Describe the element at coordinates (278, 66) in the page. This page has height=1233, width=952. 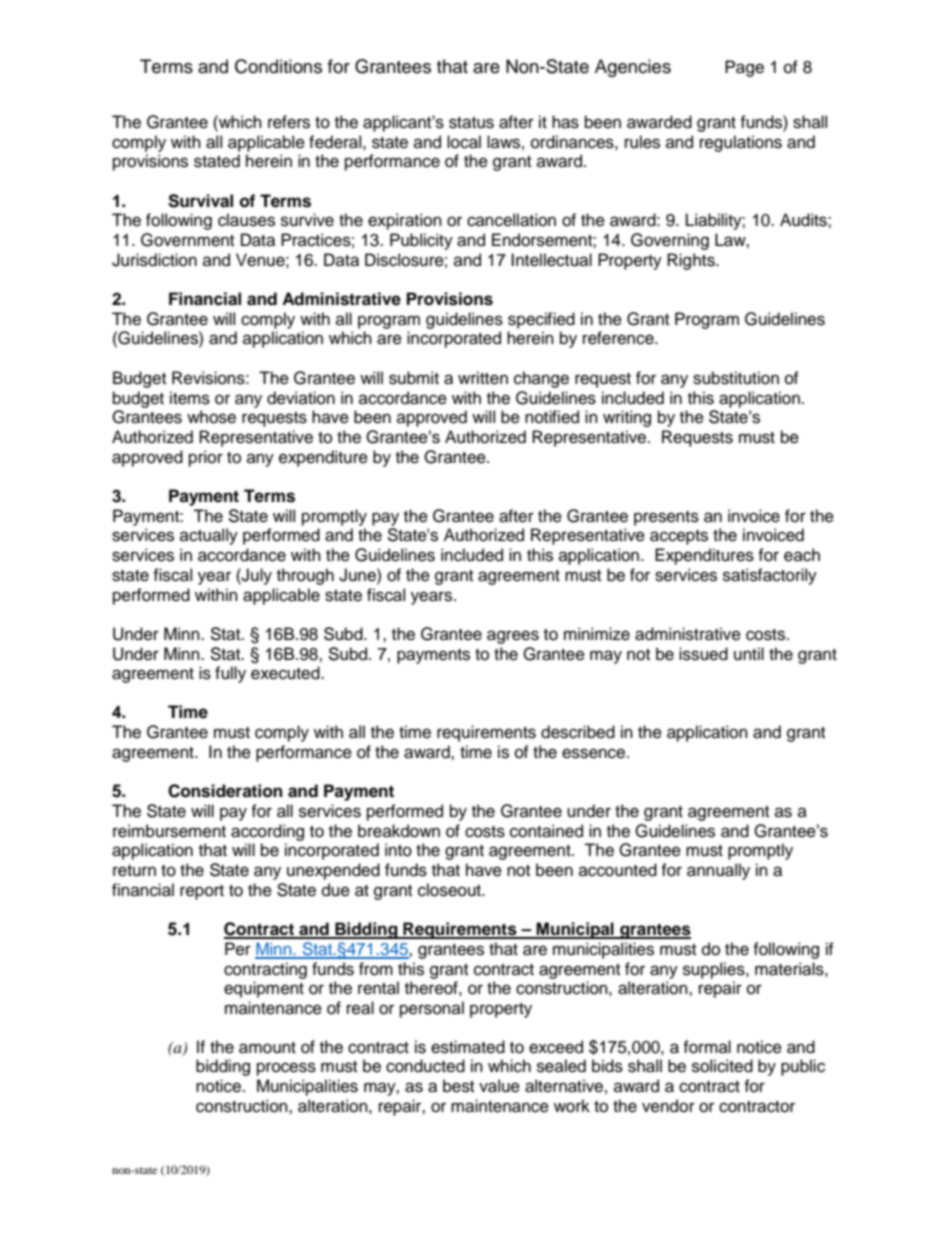
I see `Conditions` at that location.
